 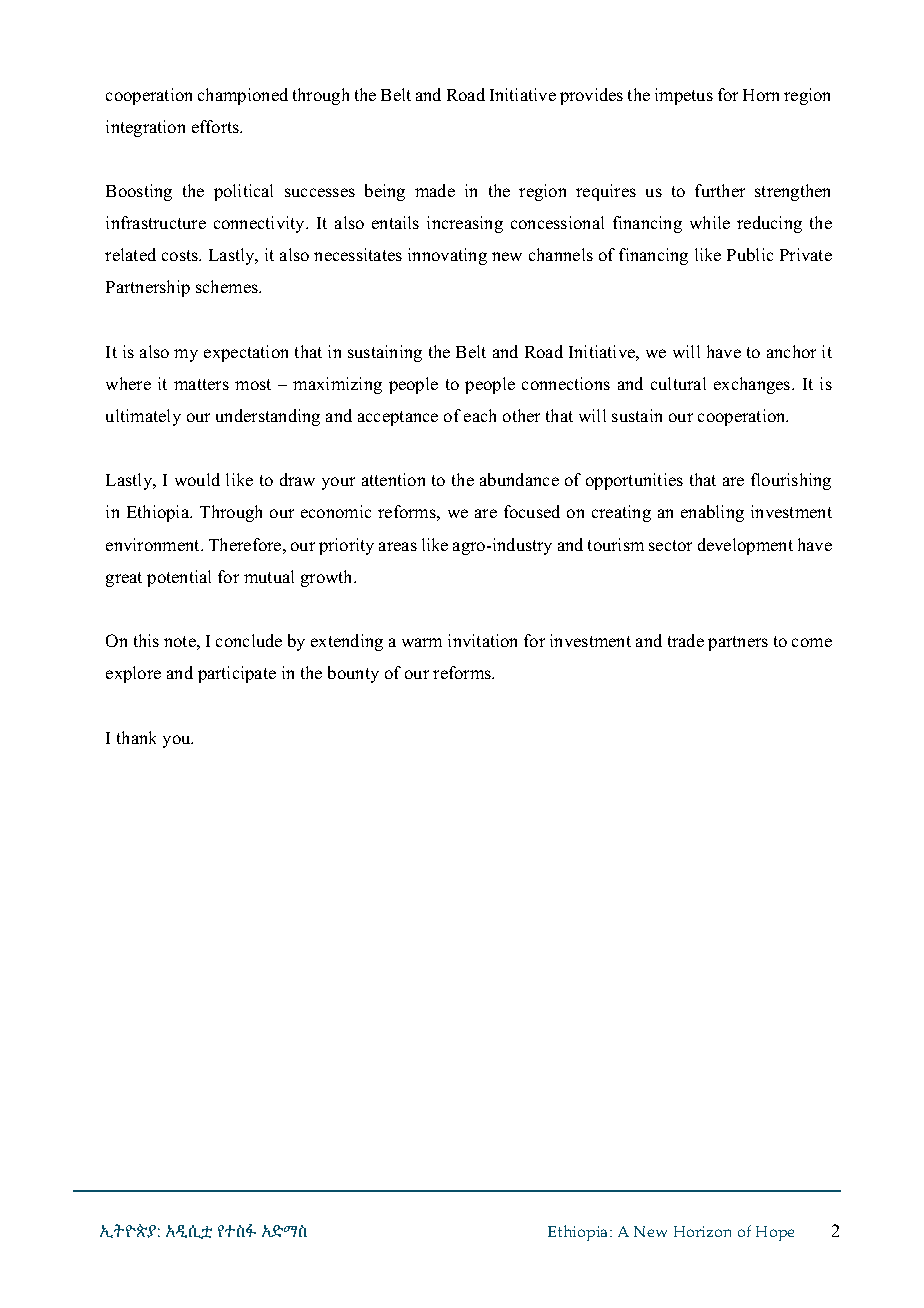 I want to click on Horn, so click(x=761, y=95).
